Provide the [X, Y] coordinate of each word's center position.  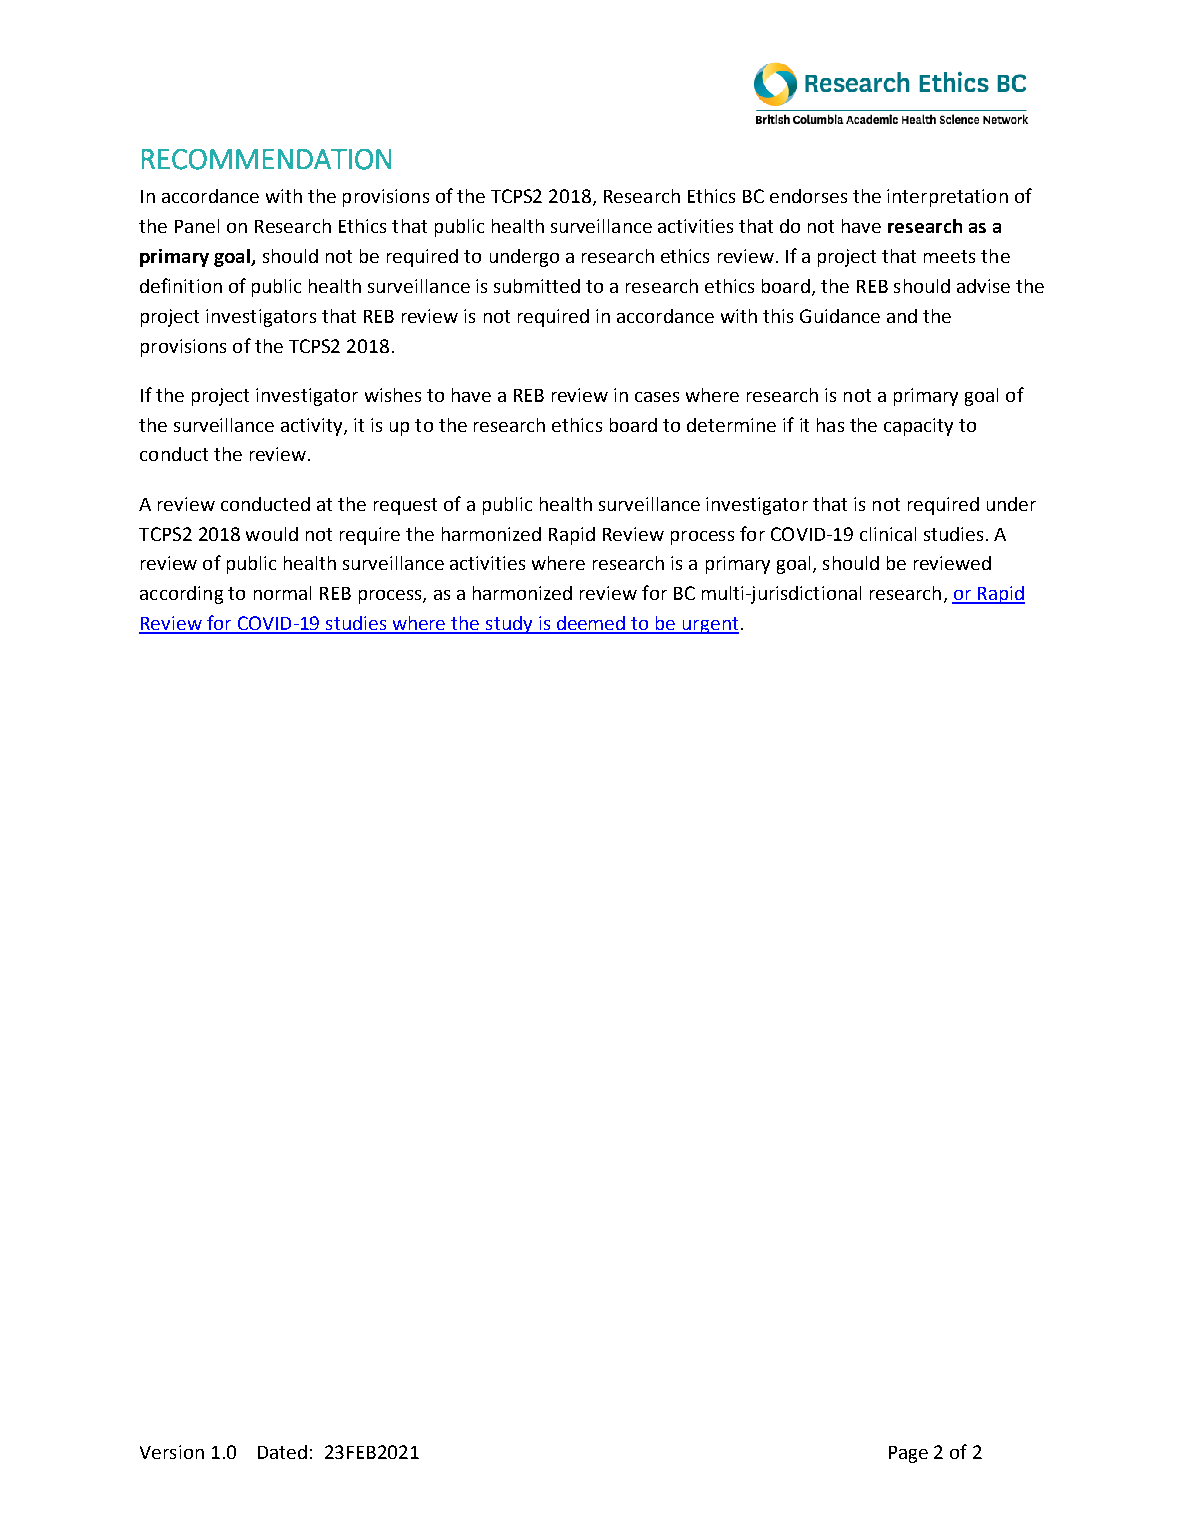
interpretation [947, 198]
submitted [537, 286]
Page [908, 1454]
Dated [282, 1452]
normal [282, 593]
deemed [591, 624]
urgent [709, 625]
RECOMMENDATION [266, 159]
